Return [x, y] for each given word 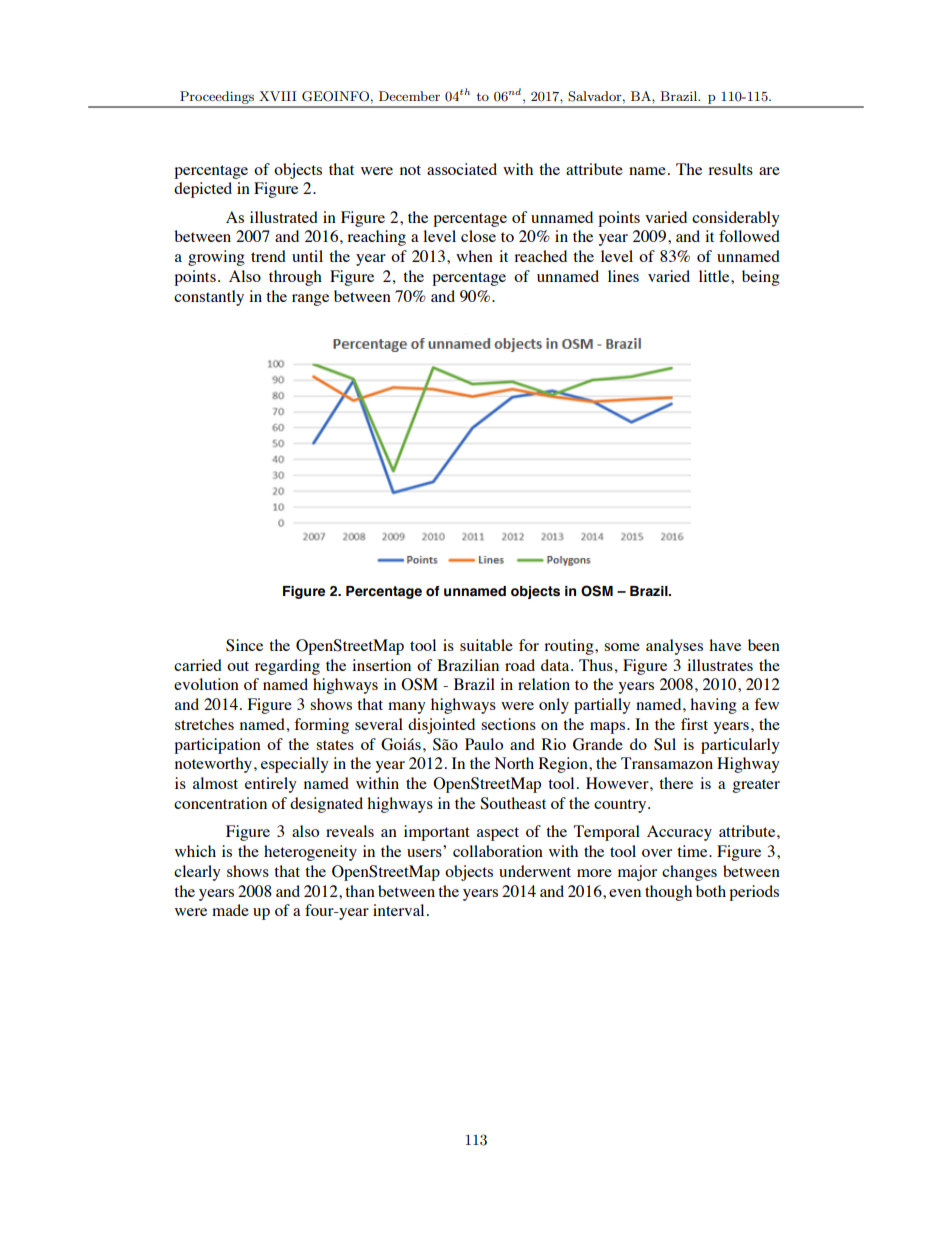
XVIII [277, 96]
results [730, 169]
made [230, 910]
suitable [486, 645]
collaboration [498, 851]
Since [244, 645]
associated [462, 169]
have [725, 645]
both [711, 891]
